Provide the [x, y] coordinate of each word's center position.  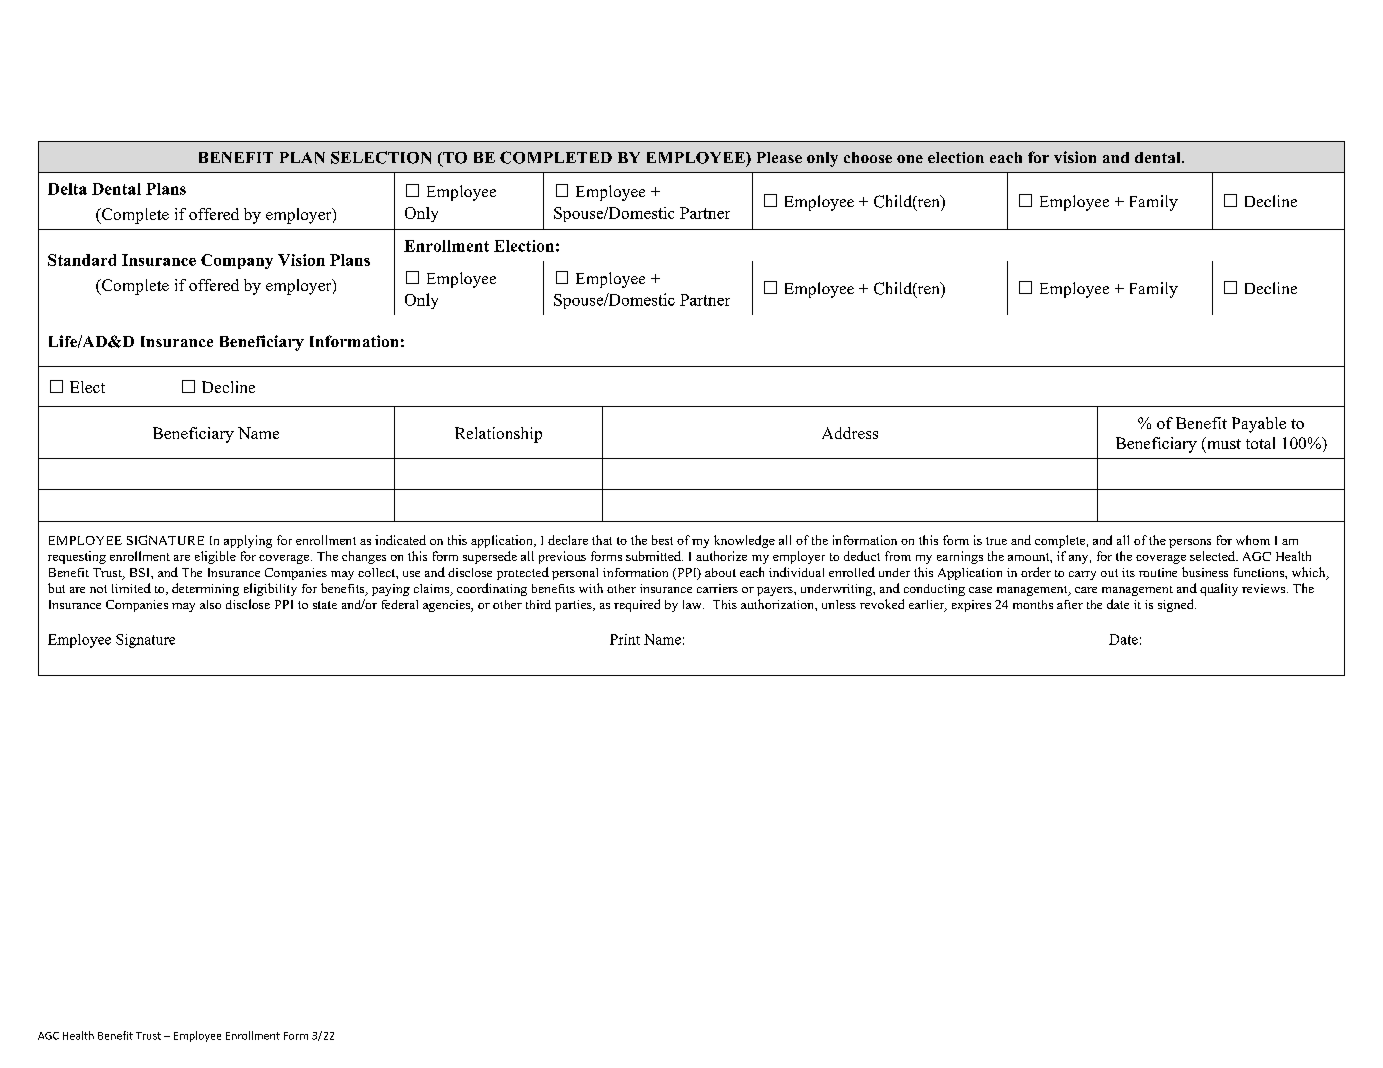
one [910, 159]
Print [625, 639]
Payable [1259, 425]
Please [779, 157]
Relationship [498, 435]
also [210, 604]
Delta [67, 189]
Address [850, 433]
